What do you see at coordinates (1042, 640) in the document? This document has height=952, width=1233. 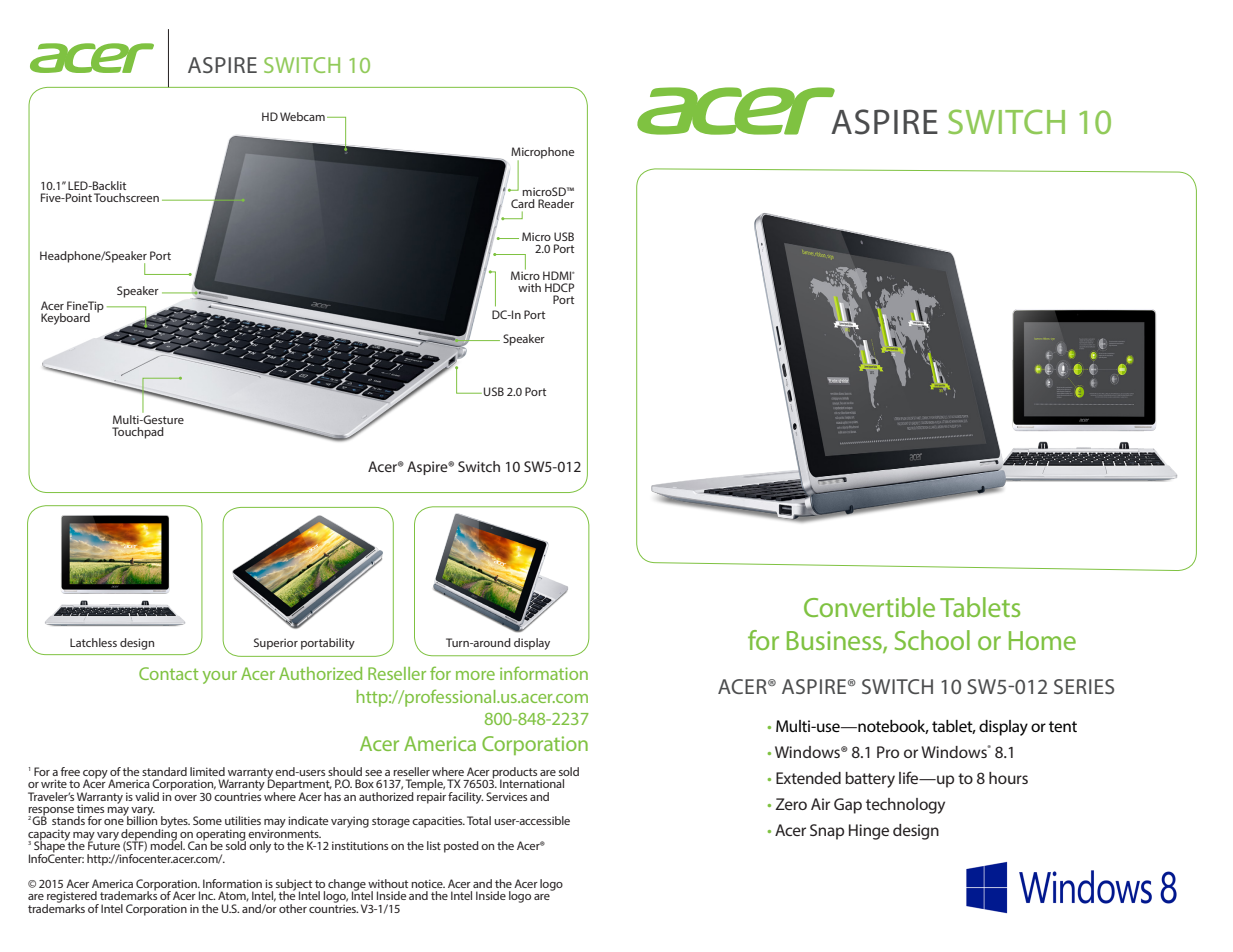 I see `Home` at bounding box center [1042, 640].
